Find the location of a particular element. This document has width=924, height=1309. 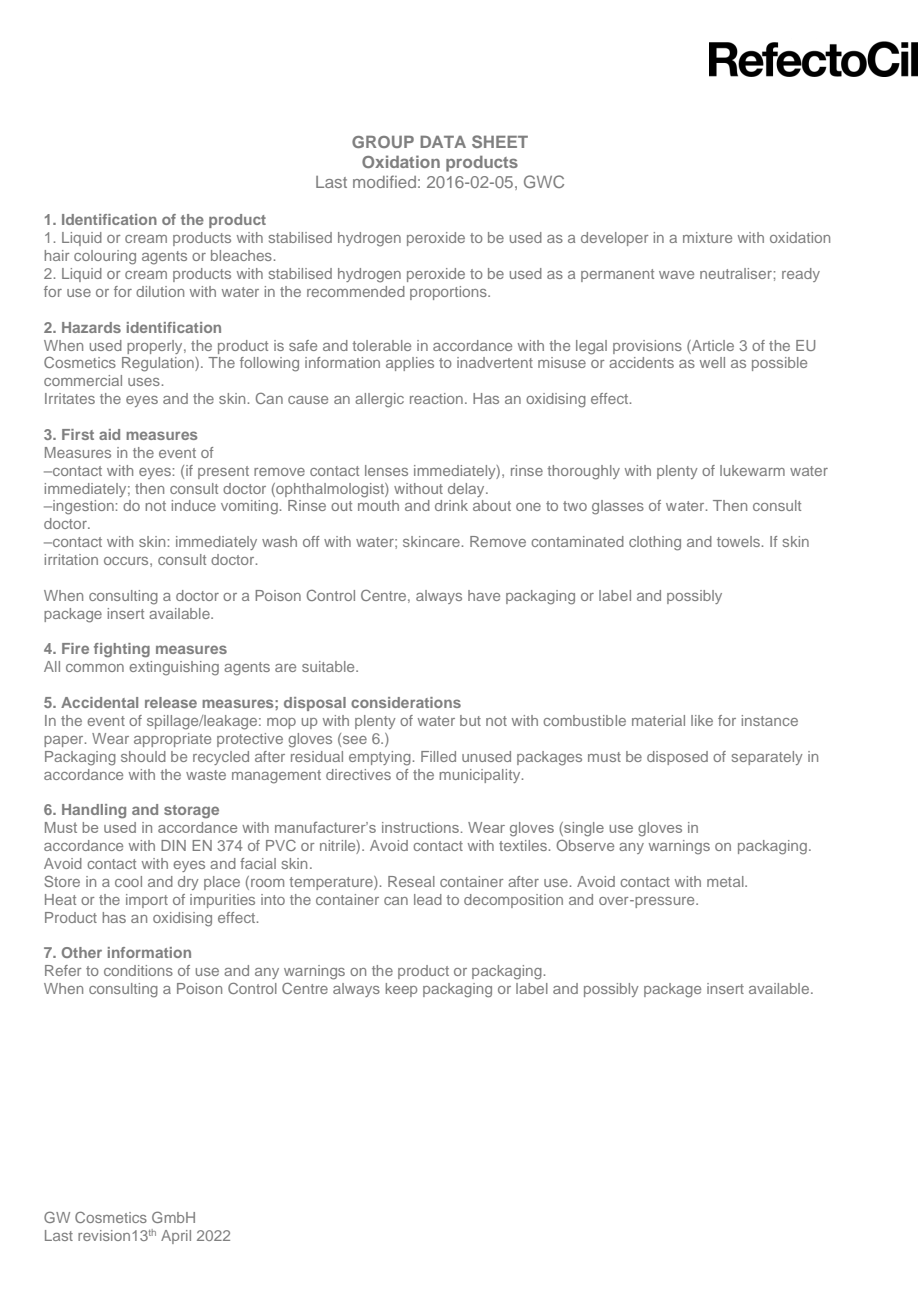

release is located at coordinates (171, 702).
